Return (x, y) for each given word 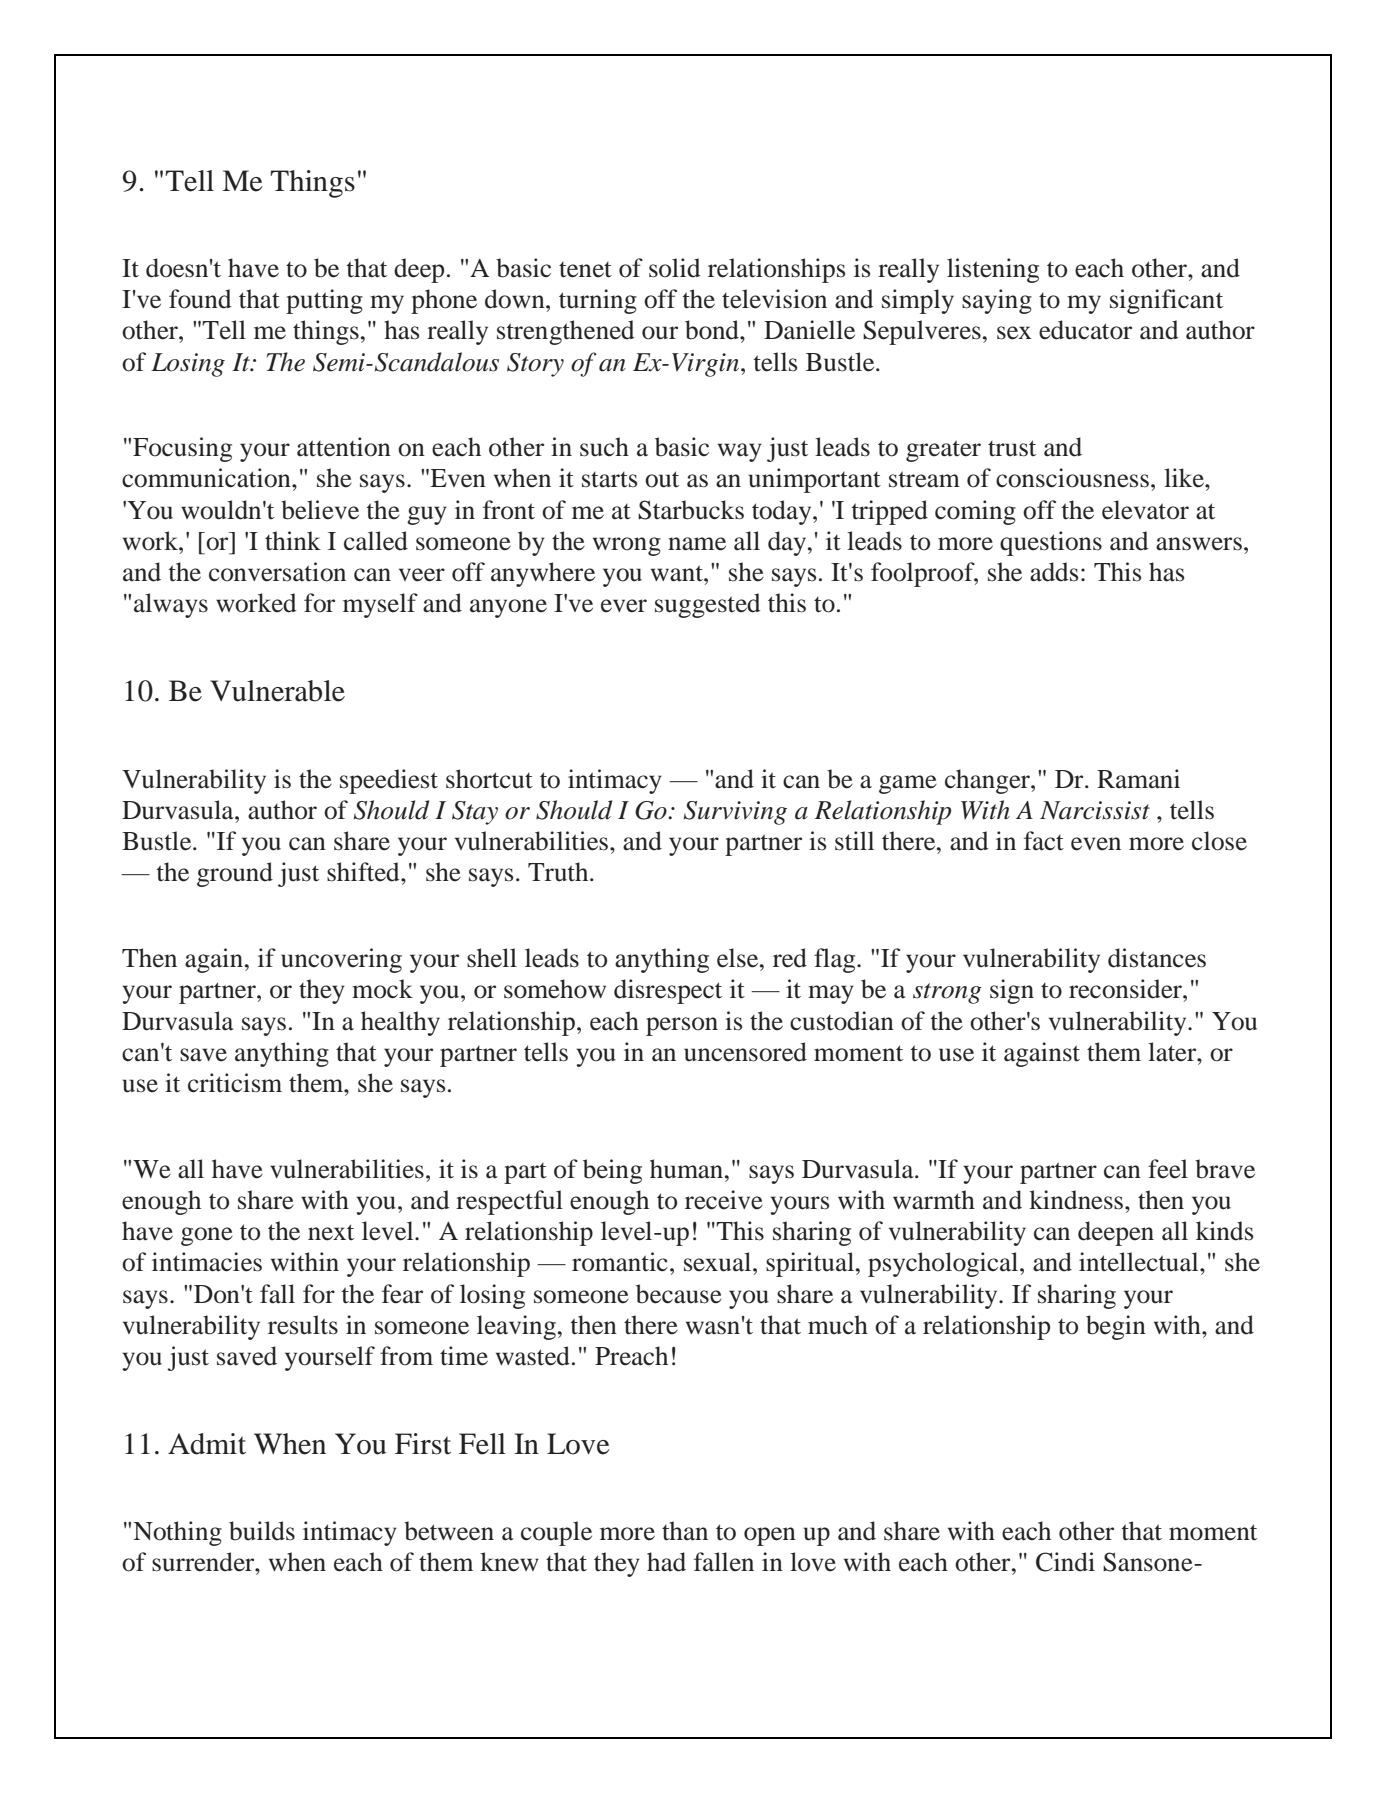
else (739, 958)
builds (262, 1531)
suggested (707, 605)
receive (724, 1200)
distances (1157, 958)
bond (713, 330)
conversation (277, 572)
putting (324, 301)
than (685, 1531)
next (331, 1232)
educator (1085, 330)
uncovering (341, 960)
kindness (1077, 1200)
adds (1054, 572)
